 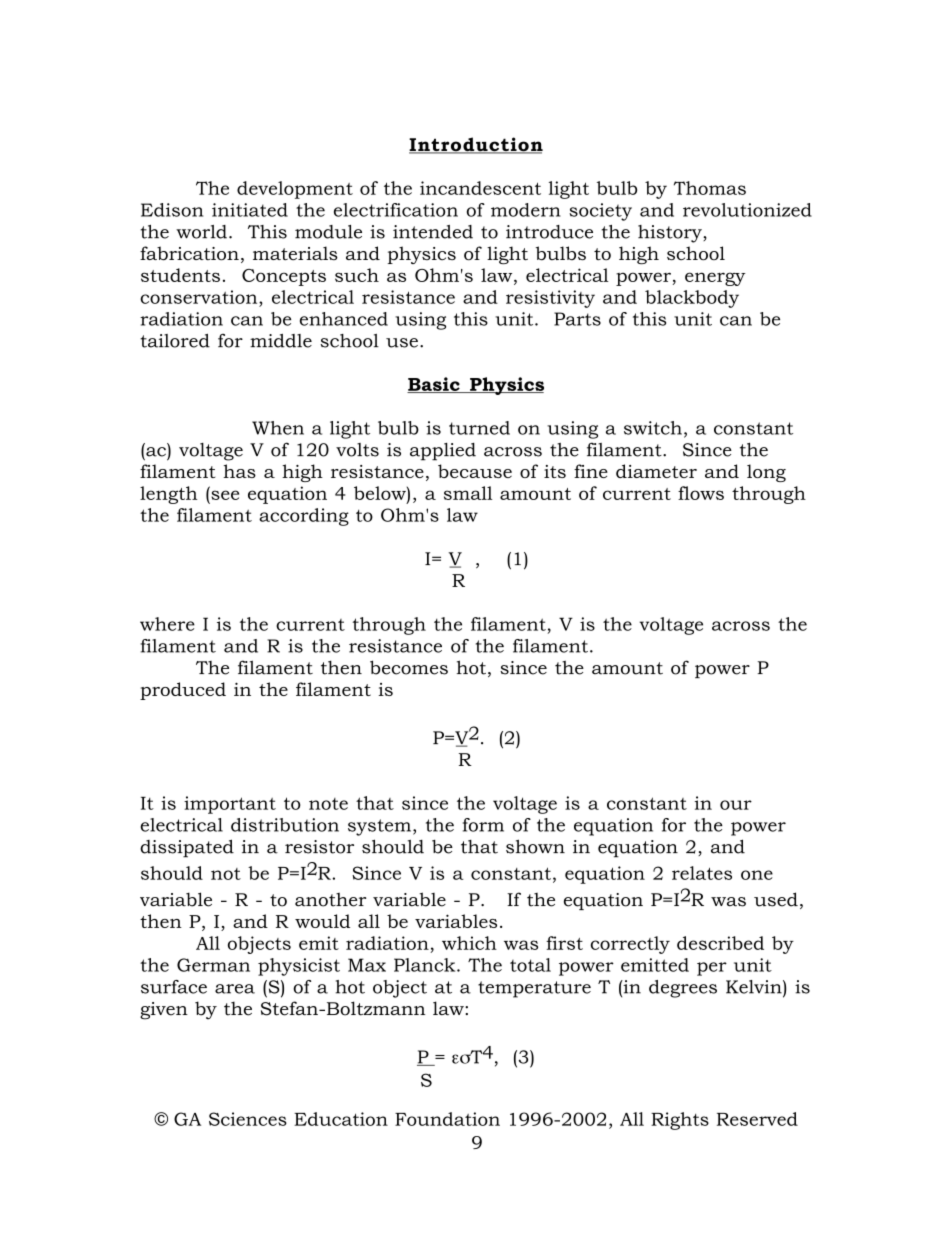 I want to click on Thomas, so click(x=710, y=188).
